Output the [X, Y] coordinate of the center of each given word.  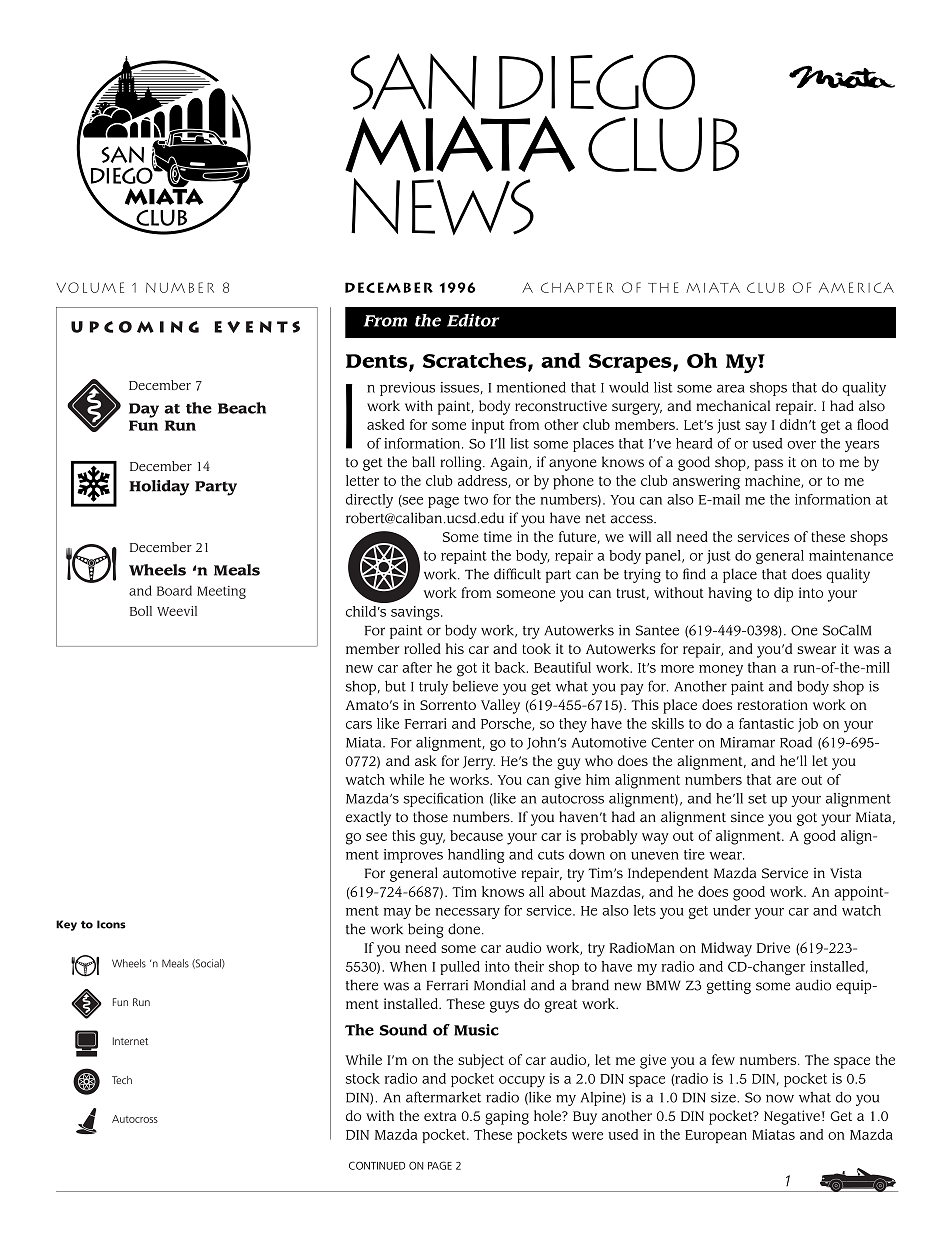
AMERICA [856, 287]
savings [416, 613]
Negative [792, 1117]
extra [440, 1116]
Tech [122, 1080]
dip [783, 594]
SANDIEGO [522, 81]
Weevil [177, 611]
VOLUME [90, 287]
